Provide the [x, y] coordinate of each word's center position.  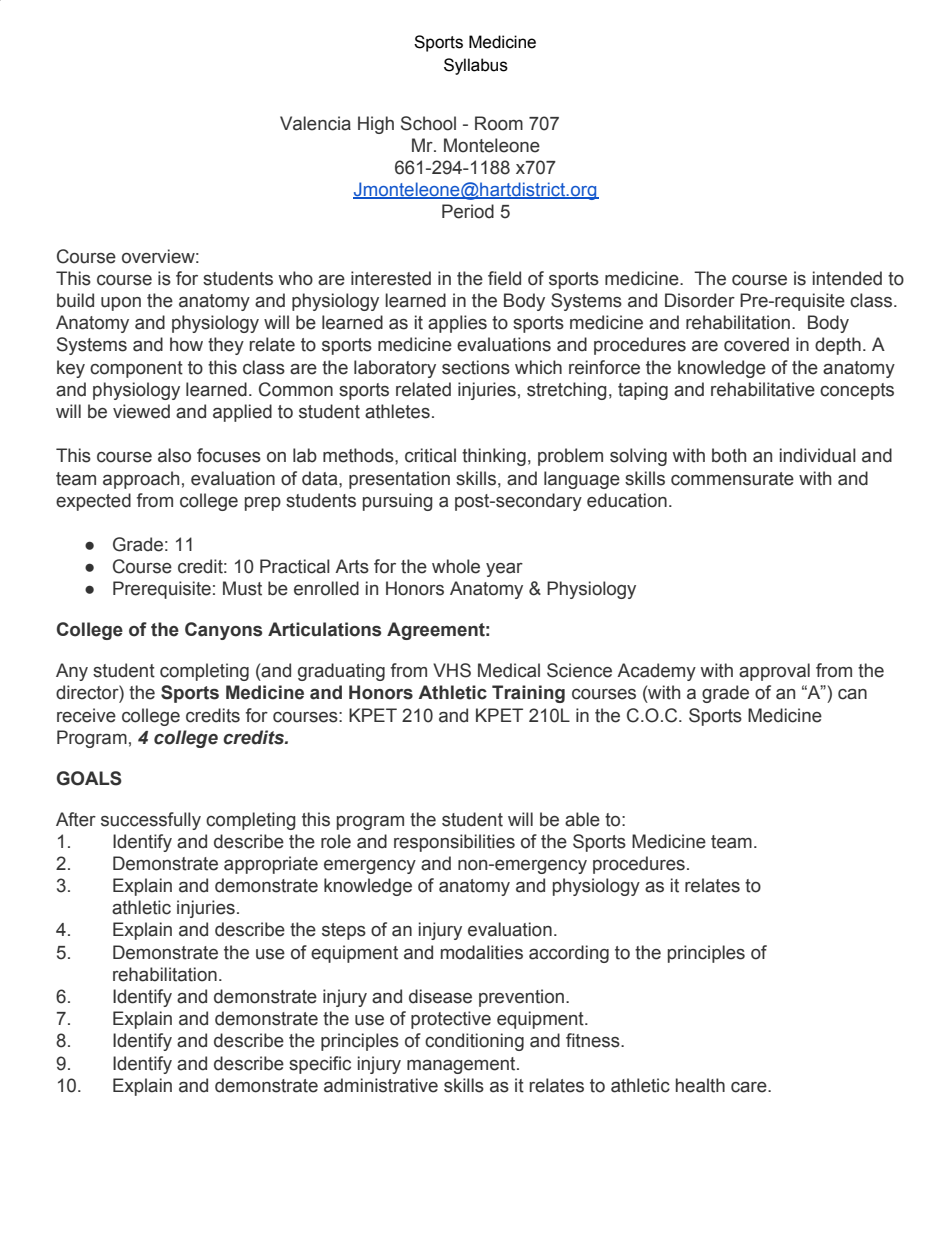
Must [242, 588]
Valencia [315, 123]
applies [457, 324]
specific [320, 1065]
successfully [151, 821]
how [186, 344]
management [462, 1065]
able [582, 819]
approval [774, 672]
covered [756, 344]
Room [499, 123]
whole [456, 566]
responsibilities [454, 843]
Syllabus [476, 66]
